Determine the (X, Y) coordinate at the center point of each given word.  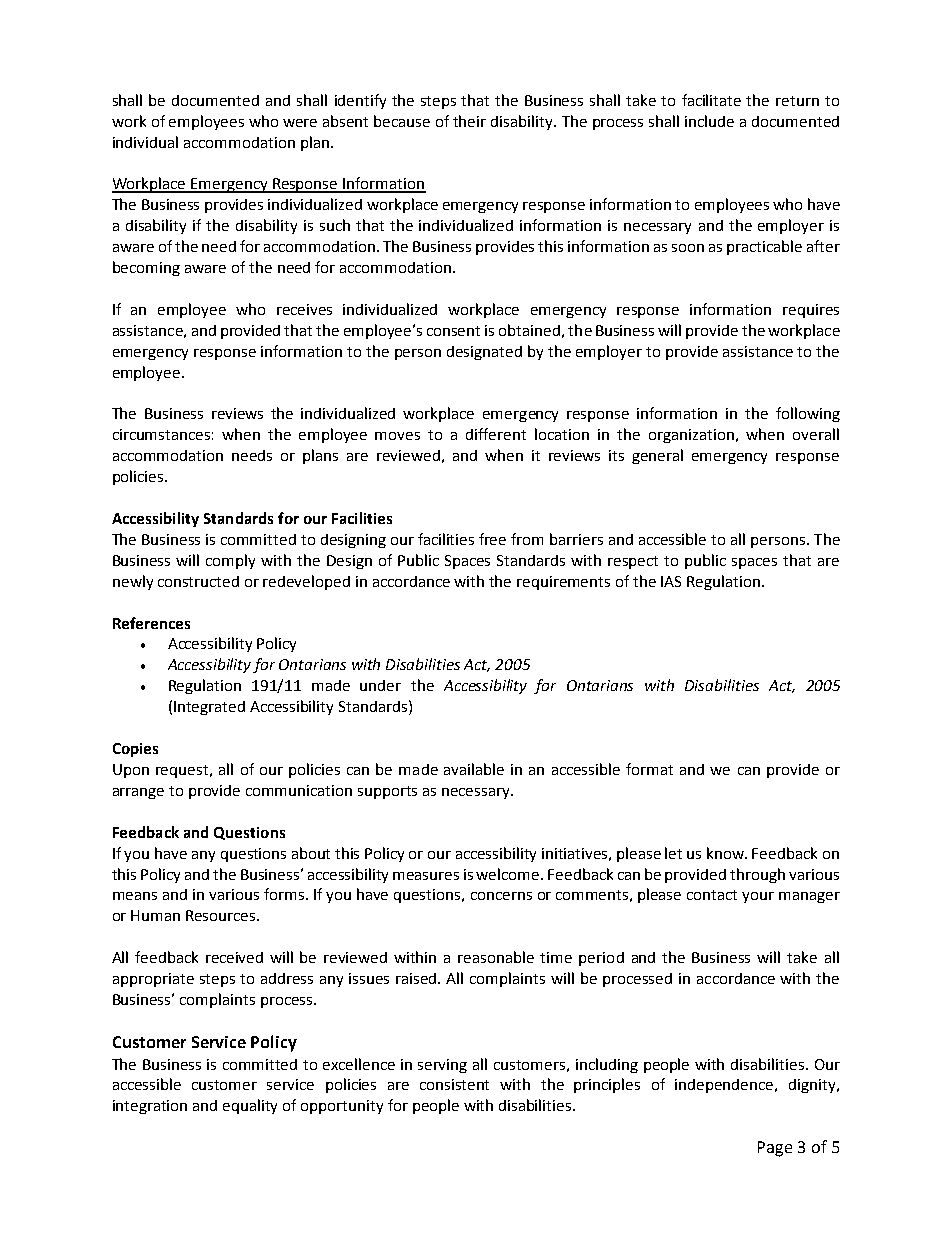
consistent (454, 1084)
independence (725, 1086)
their (469, 121)
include (709, 121)
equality (250, 1106)
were (300, 123)
